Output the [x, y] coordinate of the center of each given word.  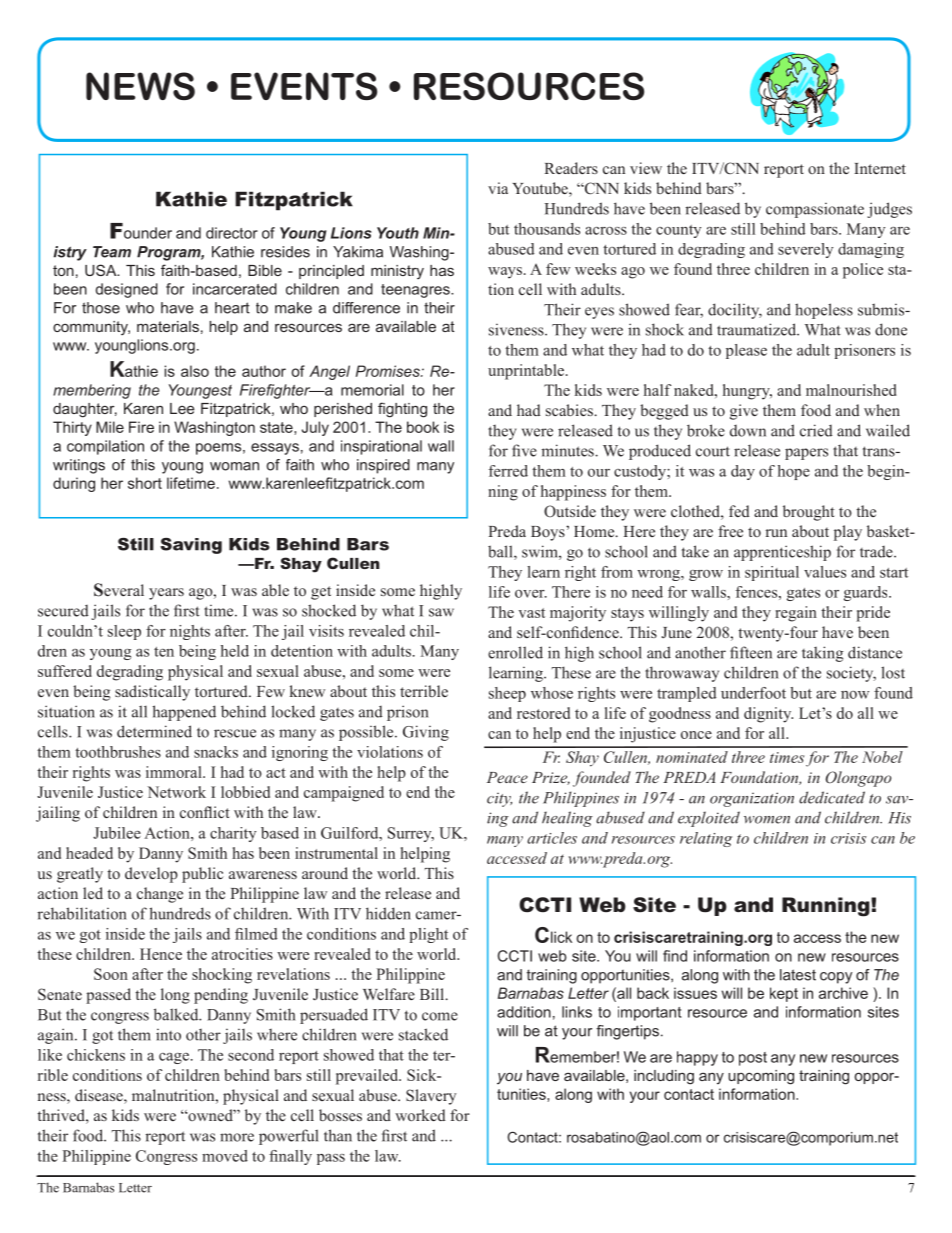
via [498, 188]
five [524, 450]
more [237, 1137]
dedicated [832, 797]
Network [176, 792]
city [499, 800]
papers [806, 454]
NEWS [140, 86]
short [145, 483]
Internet [880, 168]
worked [420, 1115]
